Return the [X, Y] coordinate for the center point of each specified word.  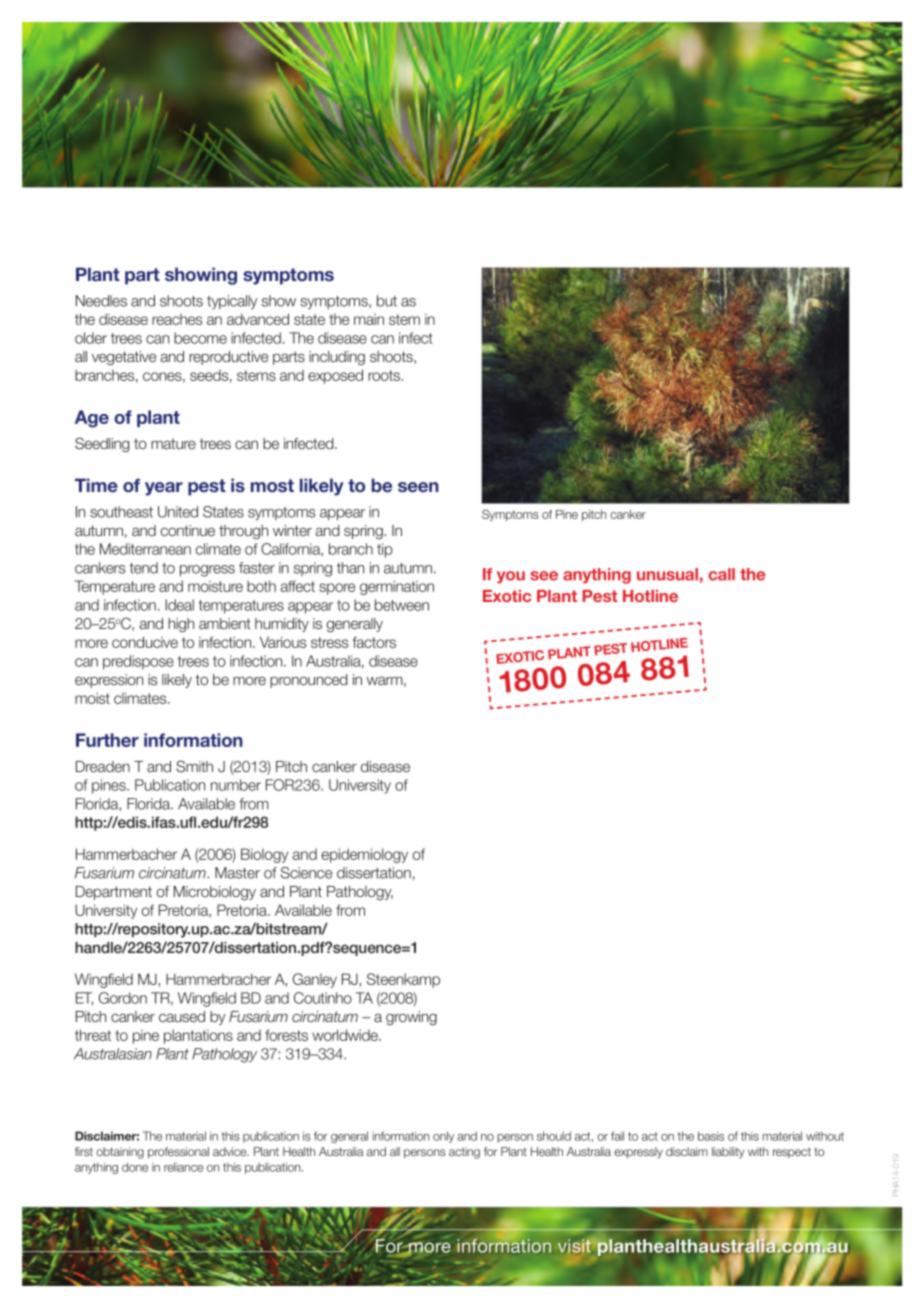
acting [464, 1153]
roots [385, 375]
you [511, 577]
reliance [183, 1167]
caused [182, 1017]
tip [385, 550]
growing [411, 1018]
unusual [667, 574]
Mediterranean [145, 549]
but [387, 301]
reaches [177, 319]
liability [728, 1153]
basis [711, 1136]
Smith [194, 766]
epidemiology [365, 855]
